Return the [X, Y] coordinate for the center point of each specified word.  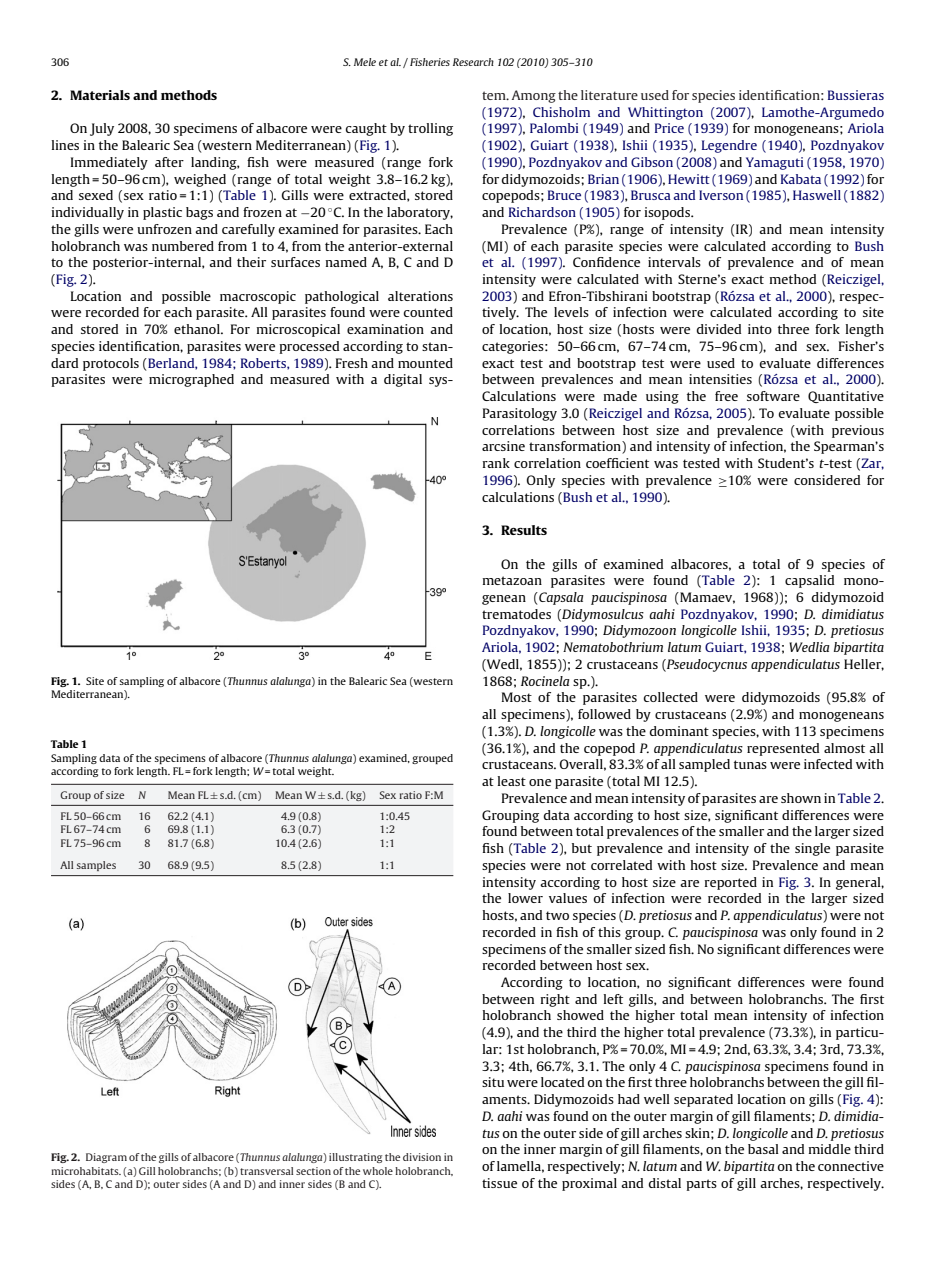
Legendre [729, 146]
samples [96, 866]
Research [473, 62]
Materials [100, 95]
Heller [864, 665]
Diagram [106, 1158]
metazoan [512, 580]
